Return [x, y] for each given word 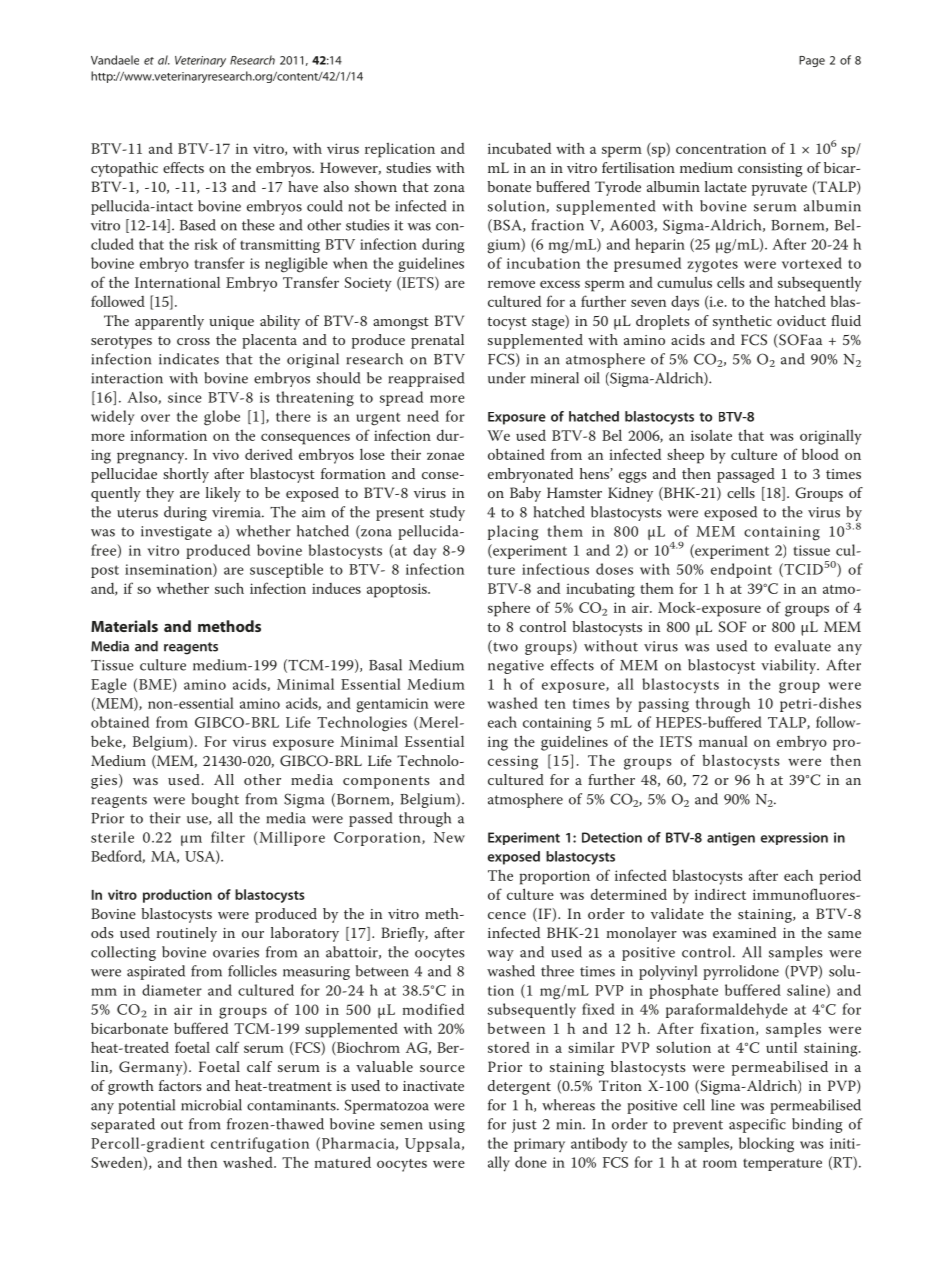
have [303, 186]
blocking [766, 1145]
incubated [519, 148]
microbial [211, 1105]
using [447, 1126]
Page [812, 61]
